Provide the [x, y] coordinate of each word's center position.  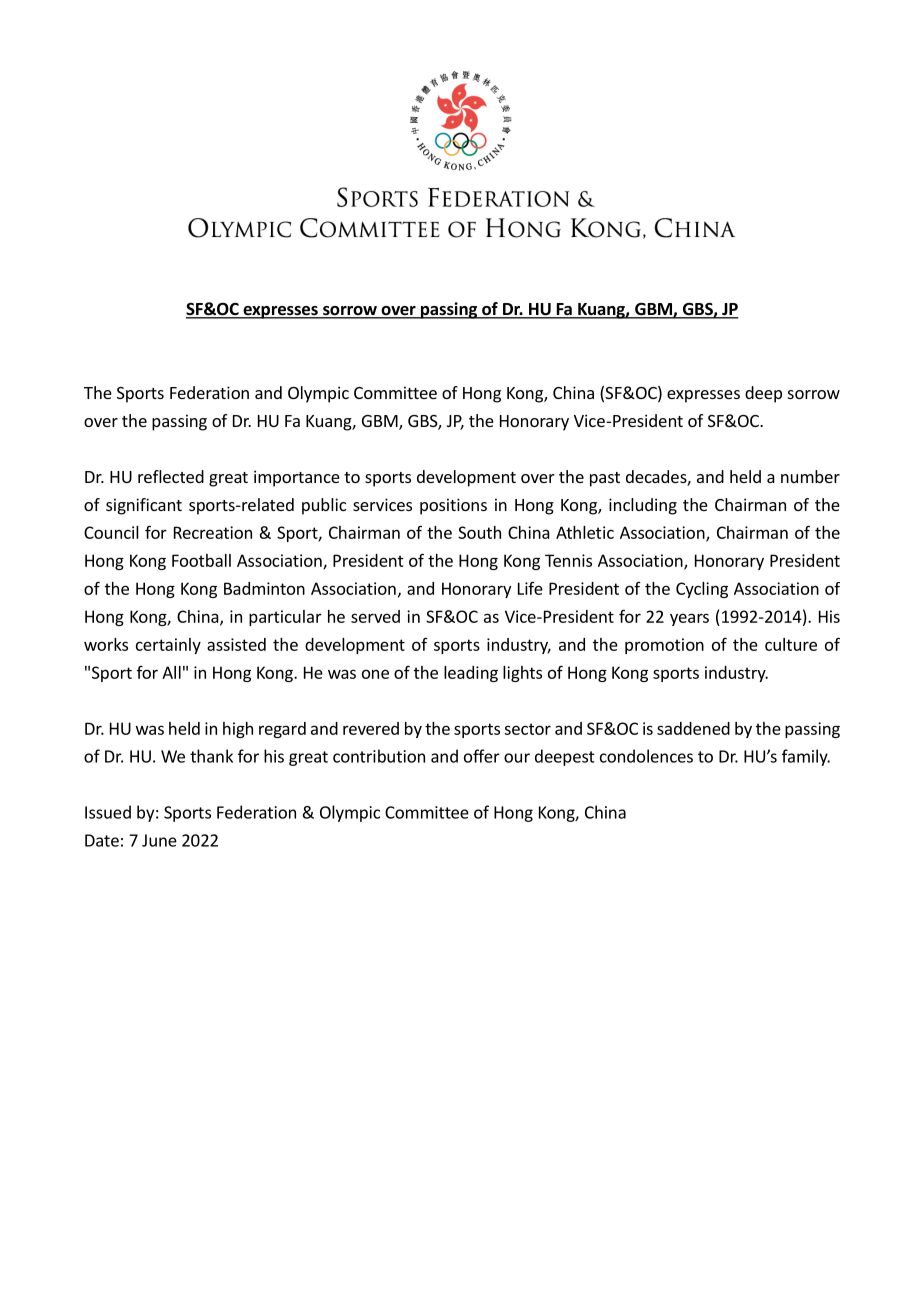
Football [201, 560]
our [517, 758]
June [159, 840]
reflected [171, 476]
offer [482, 756]
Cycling [702, 590]
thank [211, 756]
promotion [664, 646]
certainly [168, 646]
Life [530, 588]
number [810, 476]
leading [471, 674]
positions [453, 506]
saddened [693, 728]
